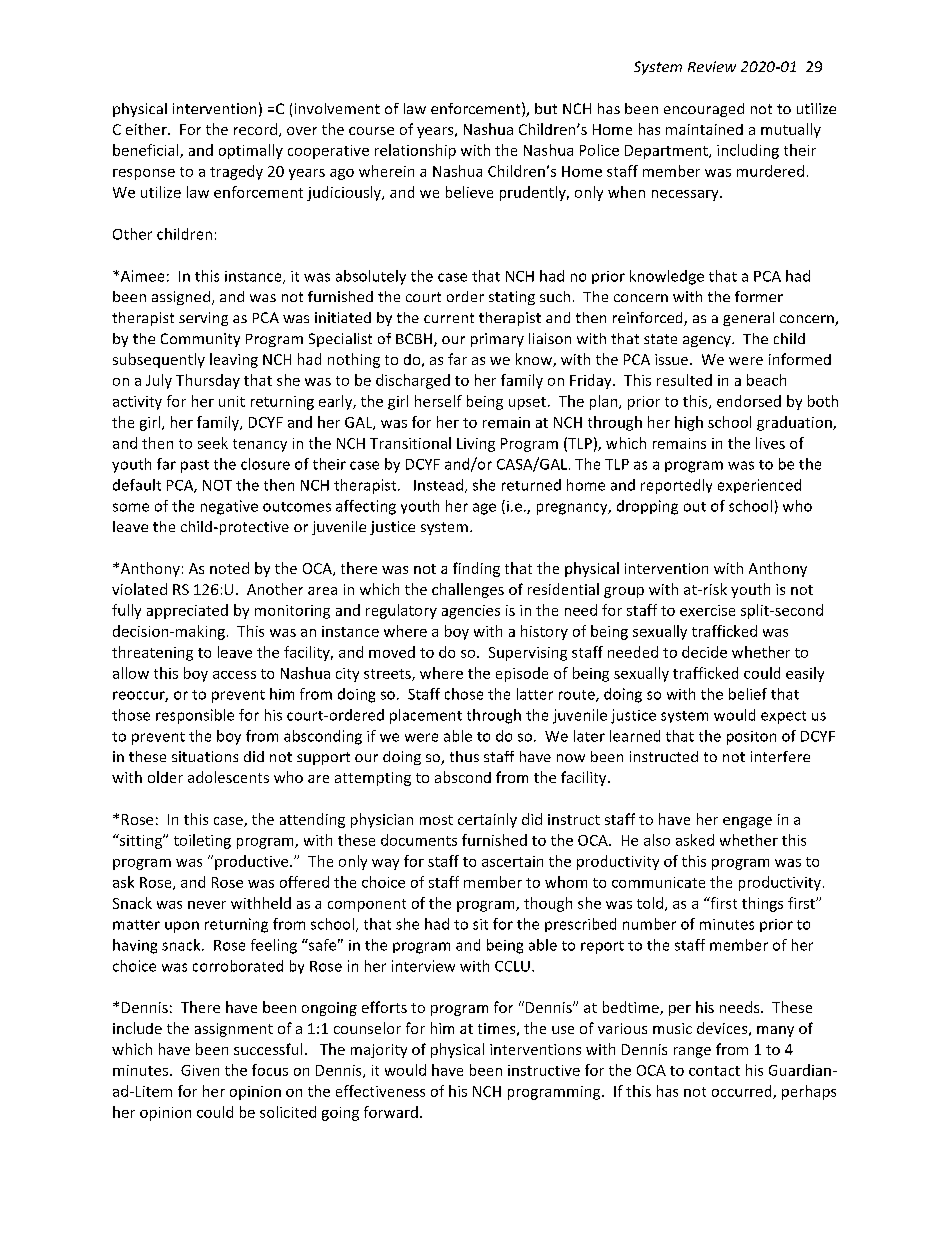  Describe the element at coordinates (704, 110) in the screenshot. I see `encouraged` at that location.
